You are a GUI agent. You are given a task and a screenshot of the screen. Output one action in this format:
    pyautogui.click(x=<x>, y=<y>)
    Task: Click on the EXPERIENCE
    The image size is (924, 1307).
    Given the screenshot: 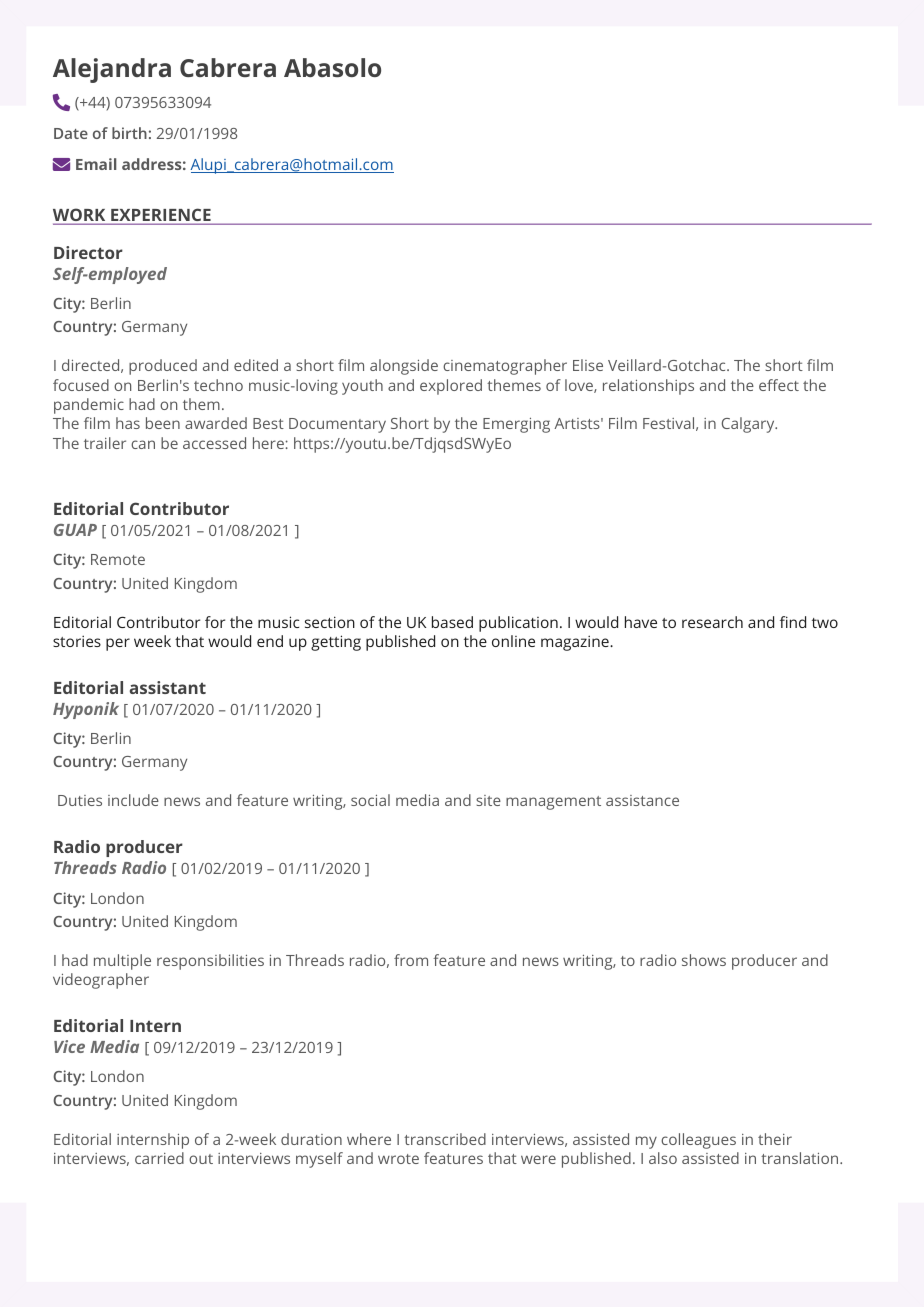 What is the action you would take?
    pyautogui.click(x=161, y=216)
